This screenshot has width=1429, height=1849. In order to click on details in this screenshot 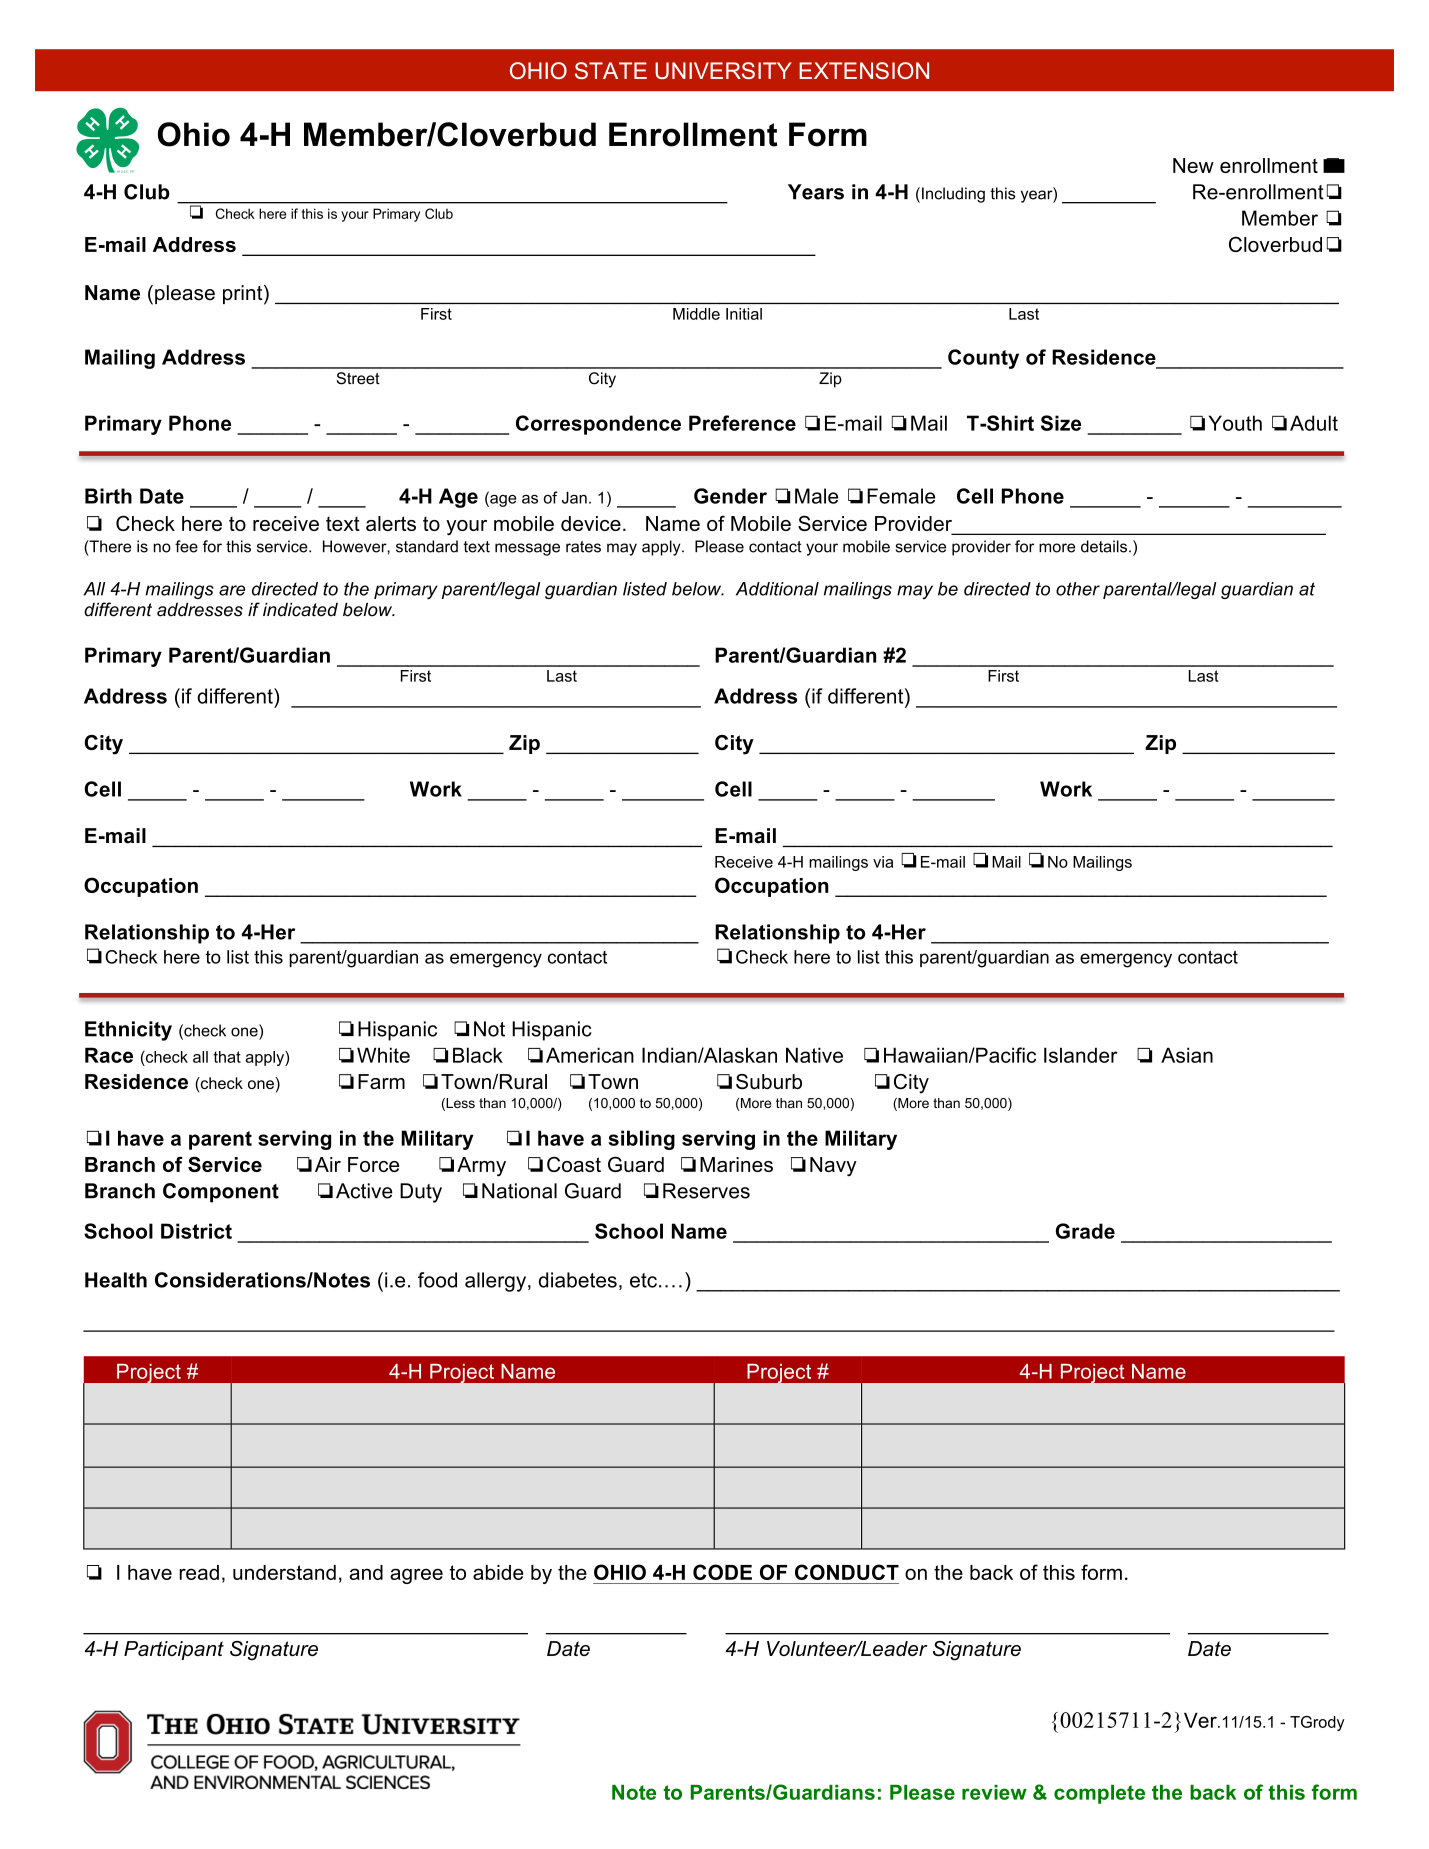, I will do `click(1104, 546)`.
